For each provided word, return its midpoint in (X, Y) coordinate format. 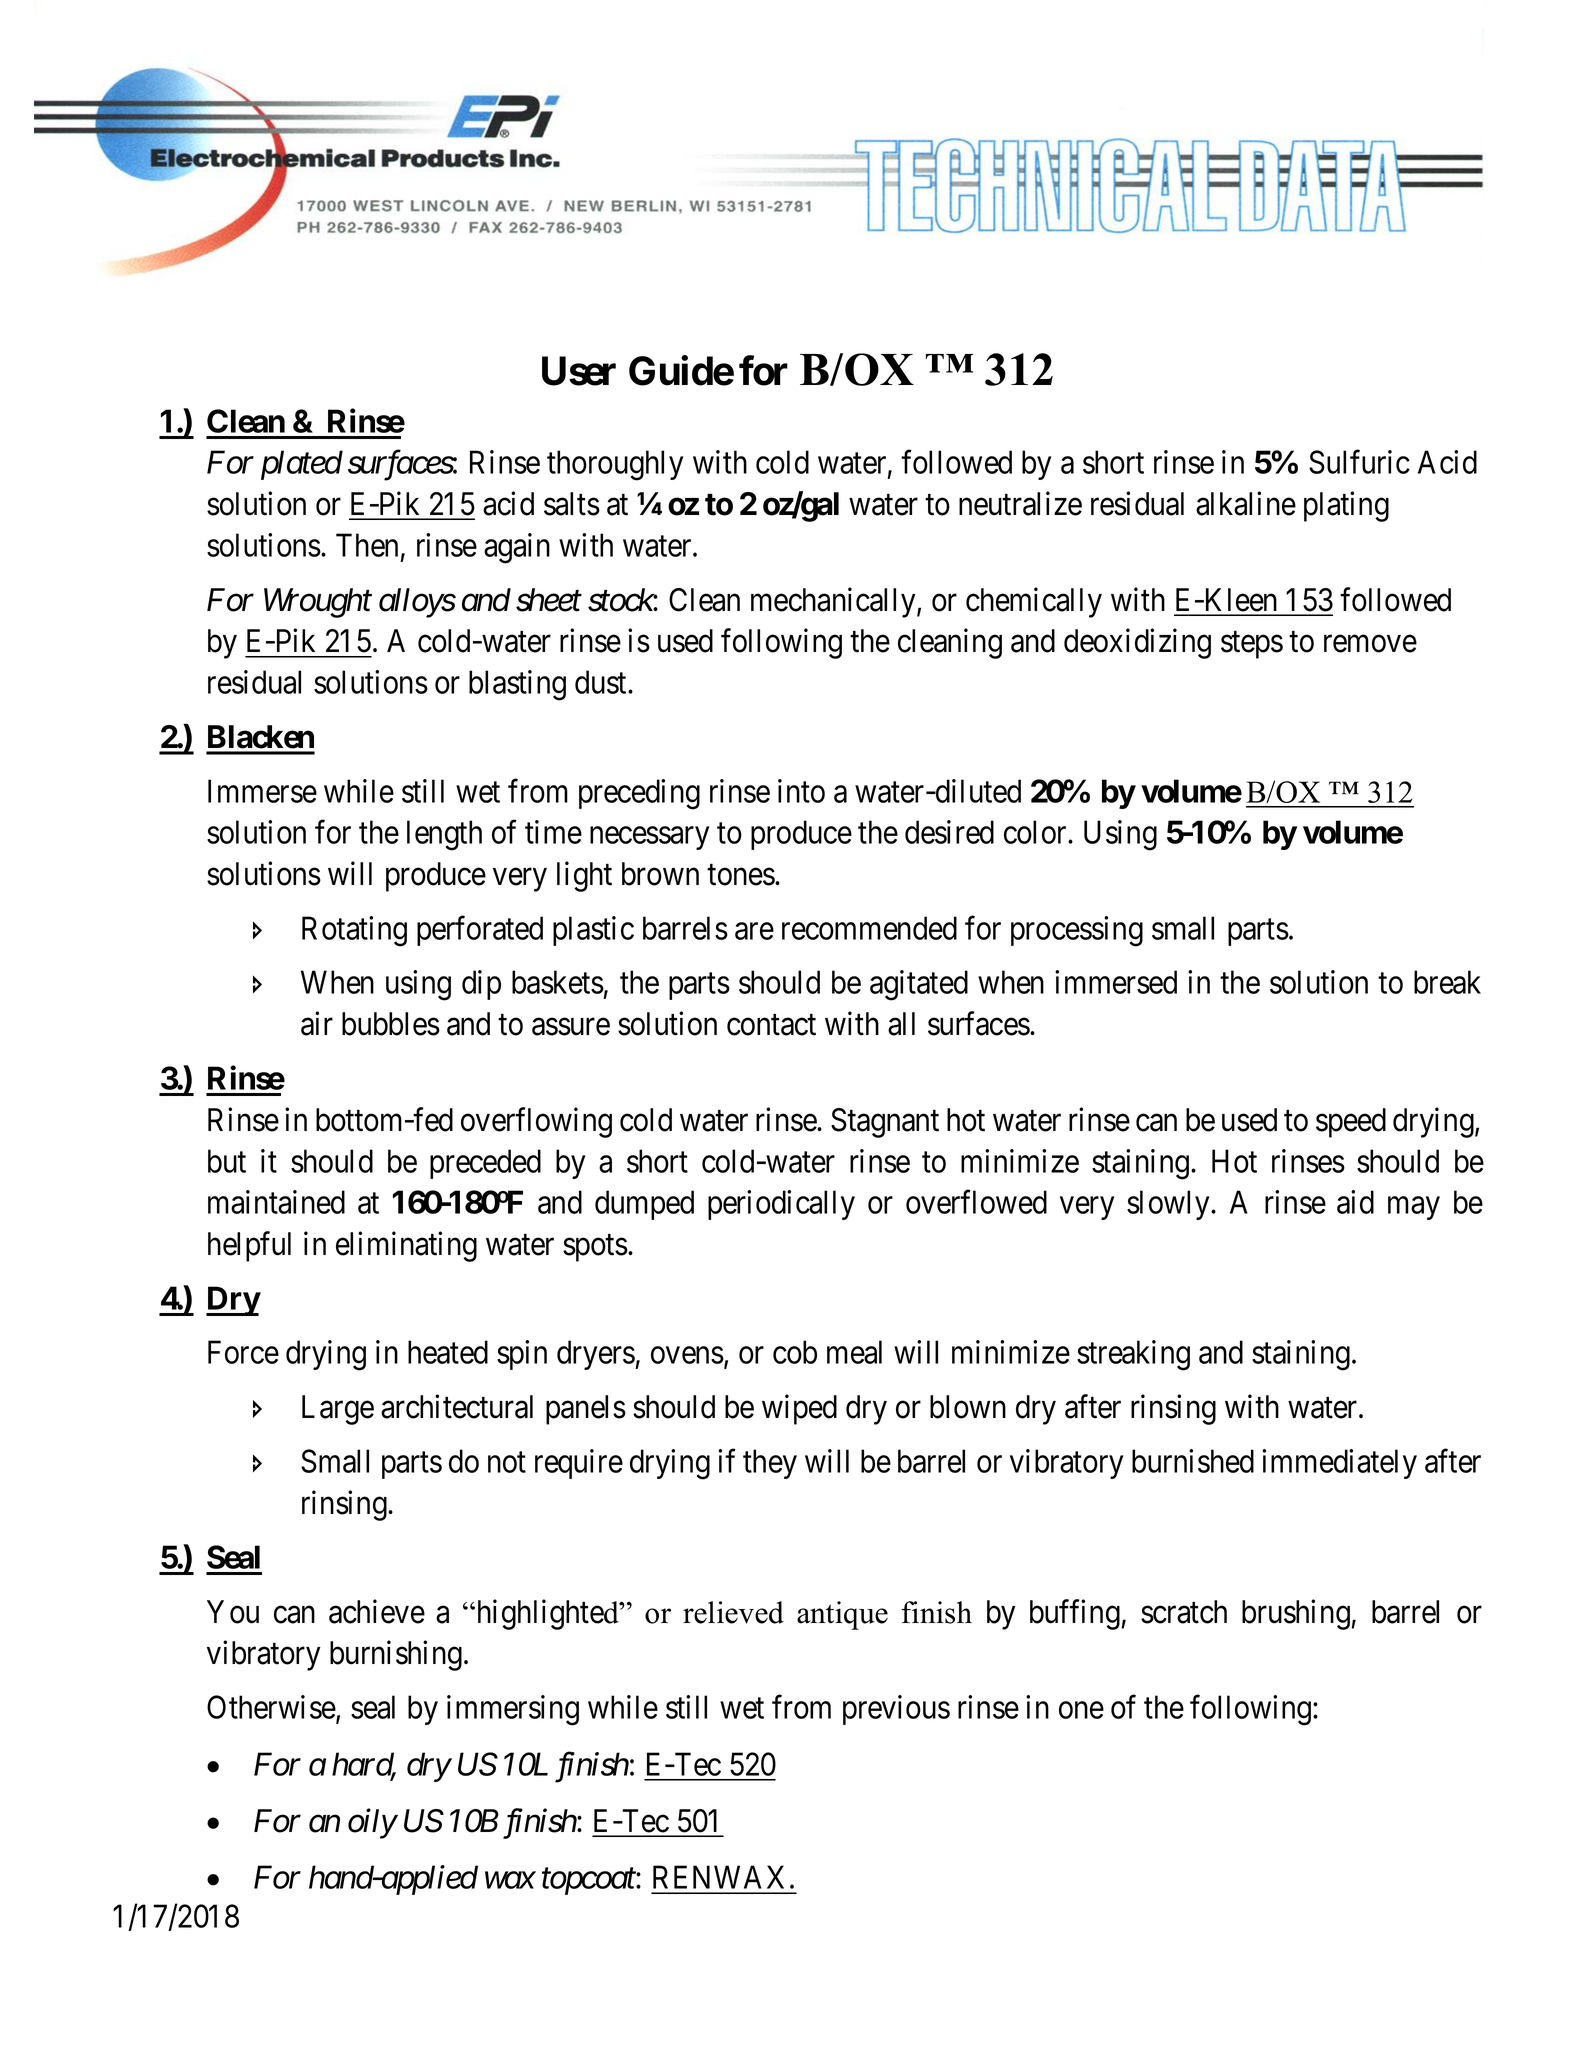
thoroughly (615, 465)
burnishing (396, 1655)
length (444, 835)
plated (302, 465)
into (801, 791)
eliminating (406, 1246)
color (1036, 832)
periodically (781, 1205)
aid (1355, 1202)
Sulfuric (1359, 462)
